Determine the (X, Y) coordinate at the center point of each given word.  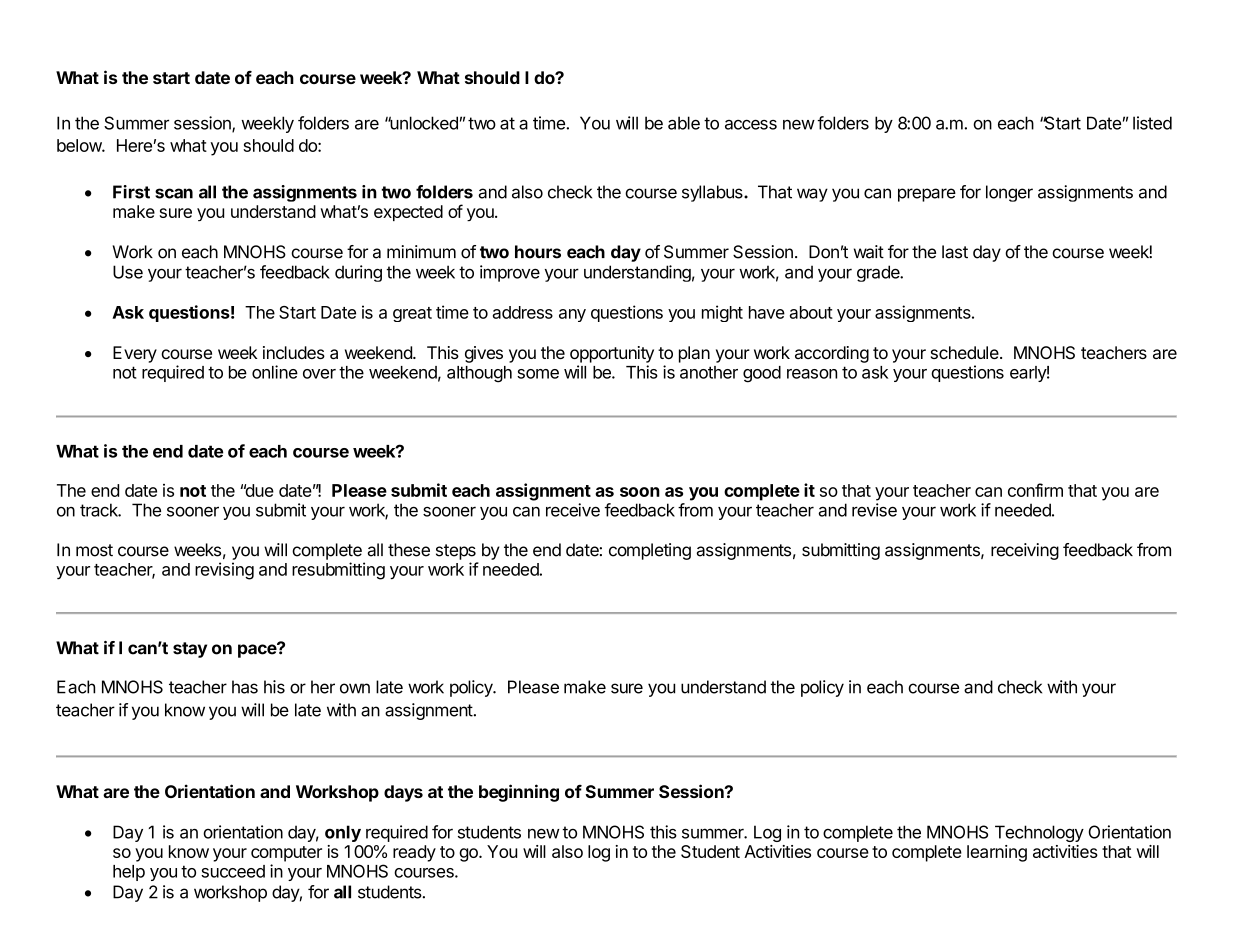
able (684, 123)
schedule (965, 352)
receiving (1025, 551)
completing (650, 551)
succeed (233, 871)
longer (1009, 193)
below (80, 145)
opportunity (612, 354)
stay (190, 650)
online (275, 372)
